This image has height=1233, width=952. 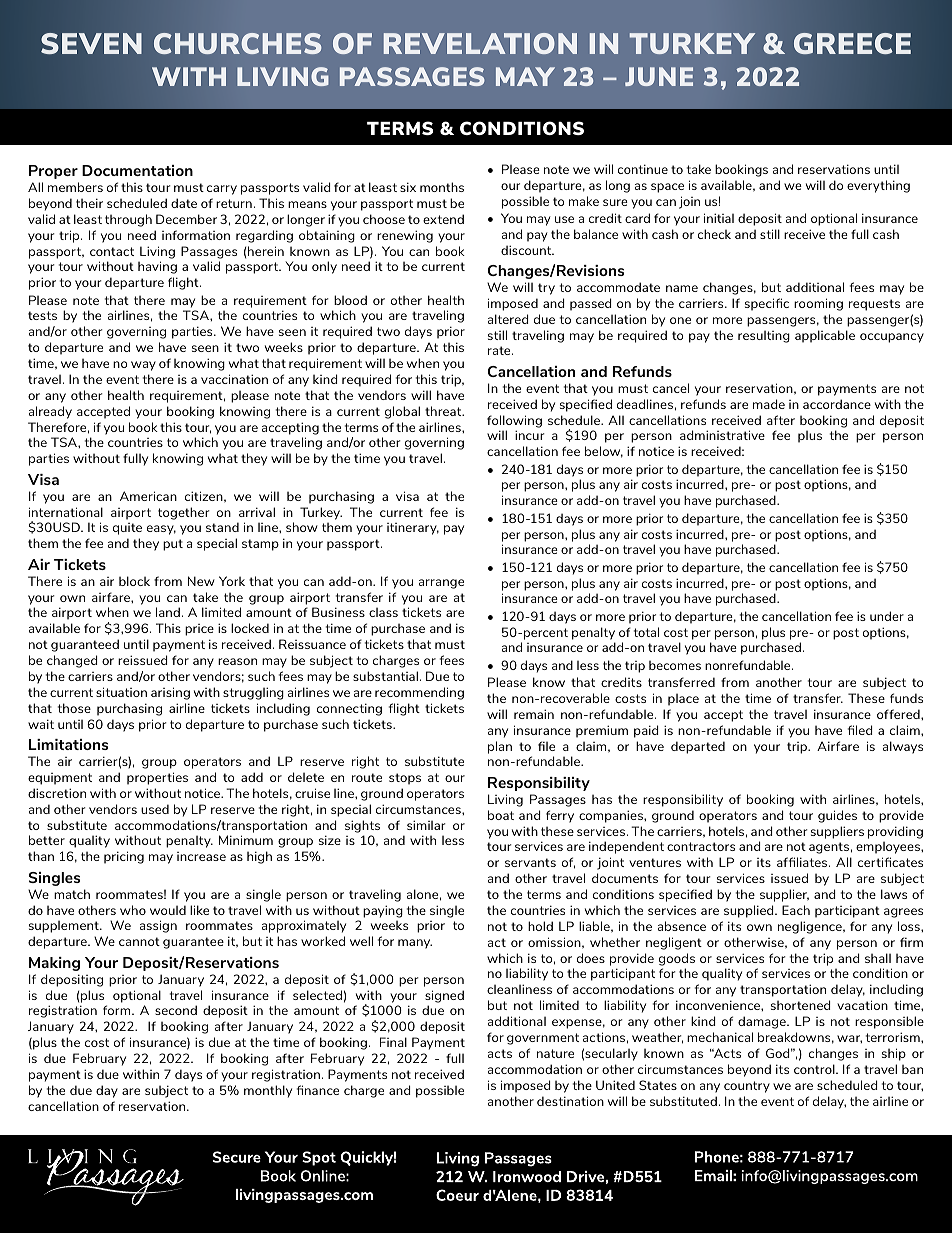 I want to click on GREECE, so click(x=852, y=43).
